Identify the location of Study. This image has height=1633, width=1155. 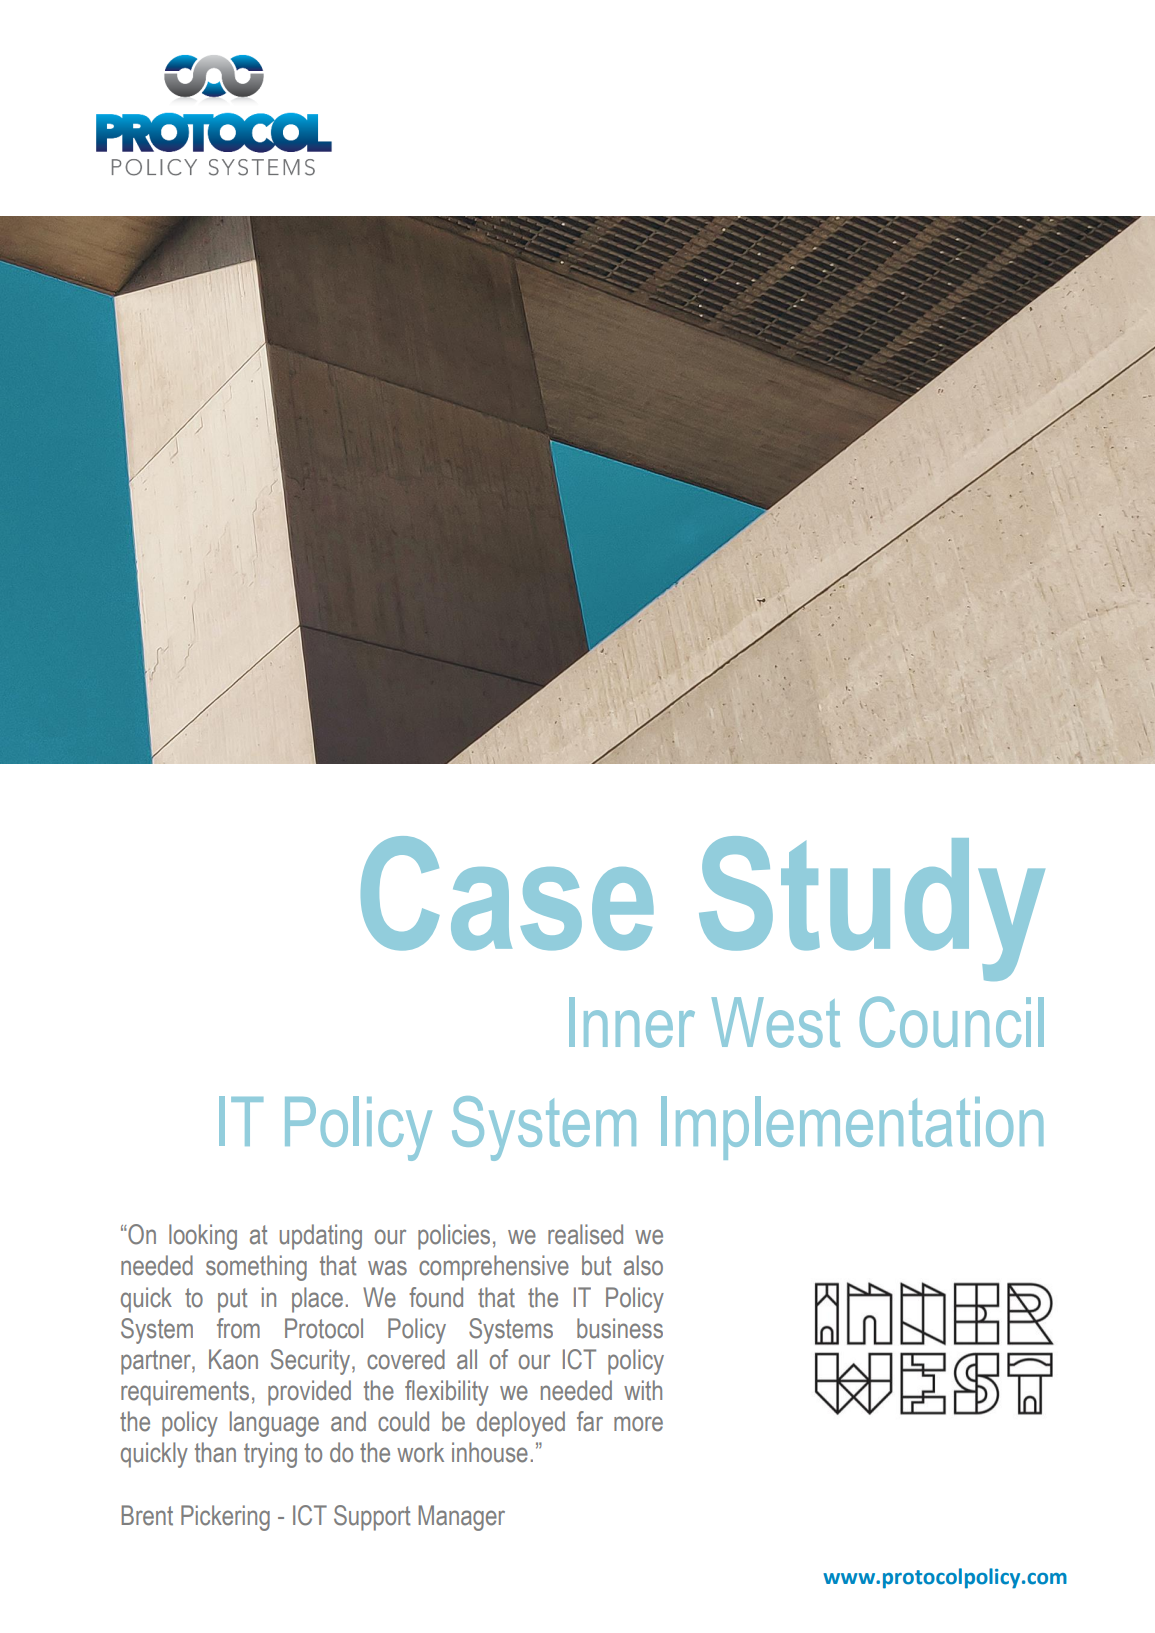
(872, 908).
